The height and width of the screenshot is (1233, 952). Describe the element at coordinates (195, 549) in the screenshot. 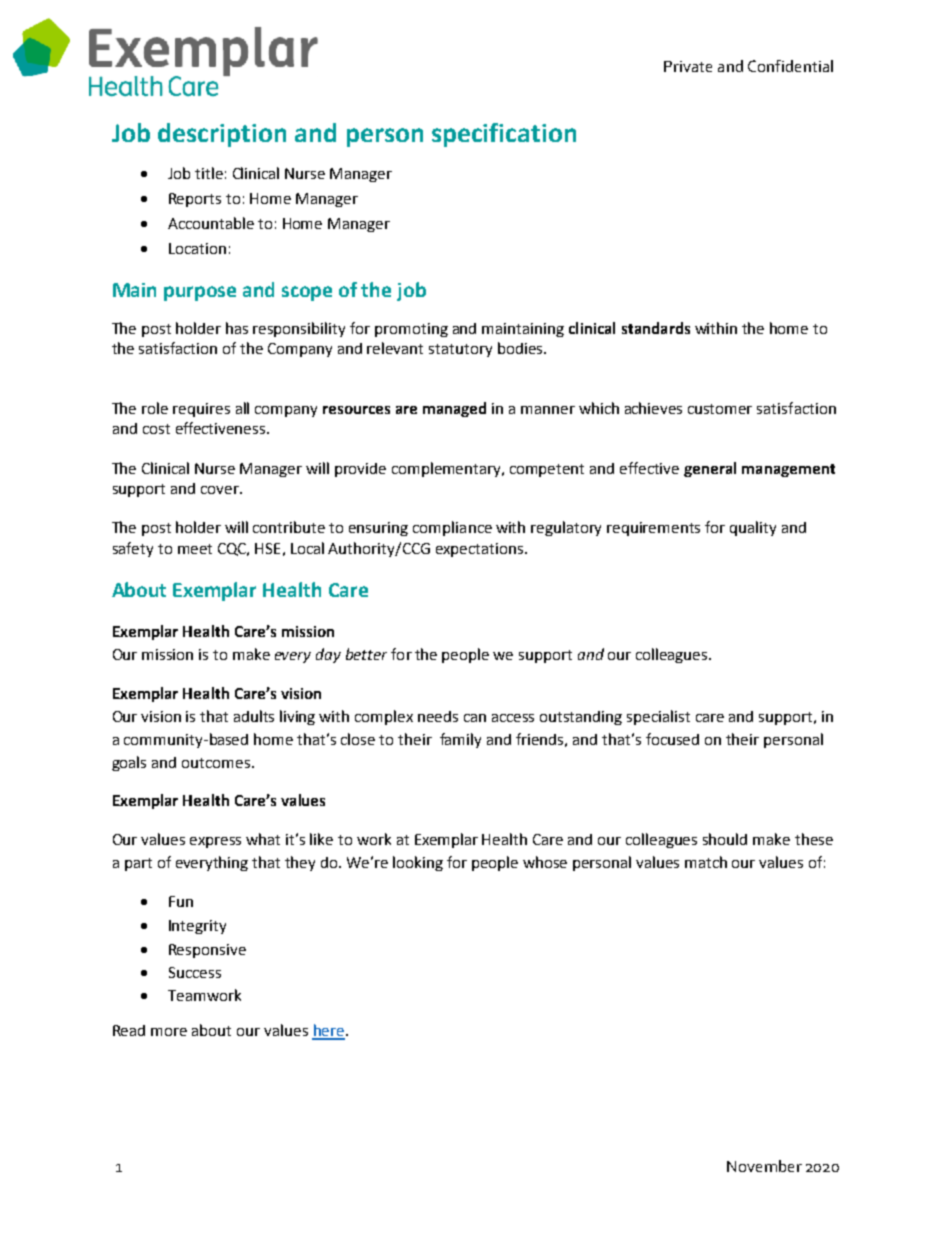

I see `meet` at that location.
